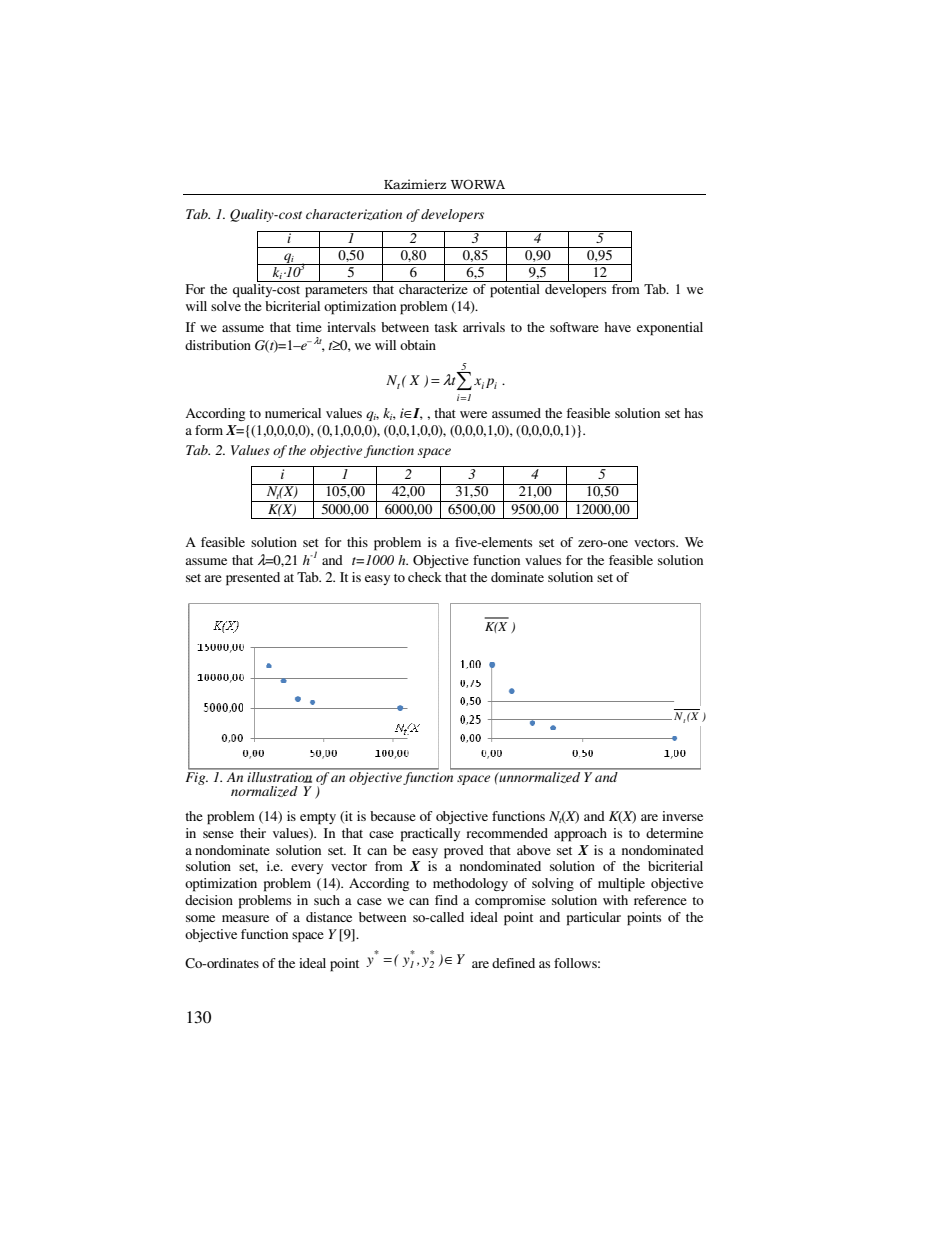 The height and width of the image is (1233, 952). What do you see at coordinates (674, 833) in the image?
I see `determine` at bounding box center [674, 833].
